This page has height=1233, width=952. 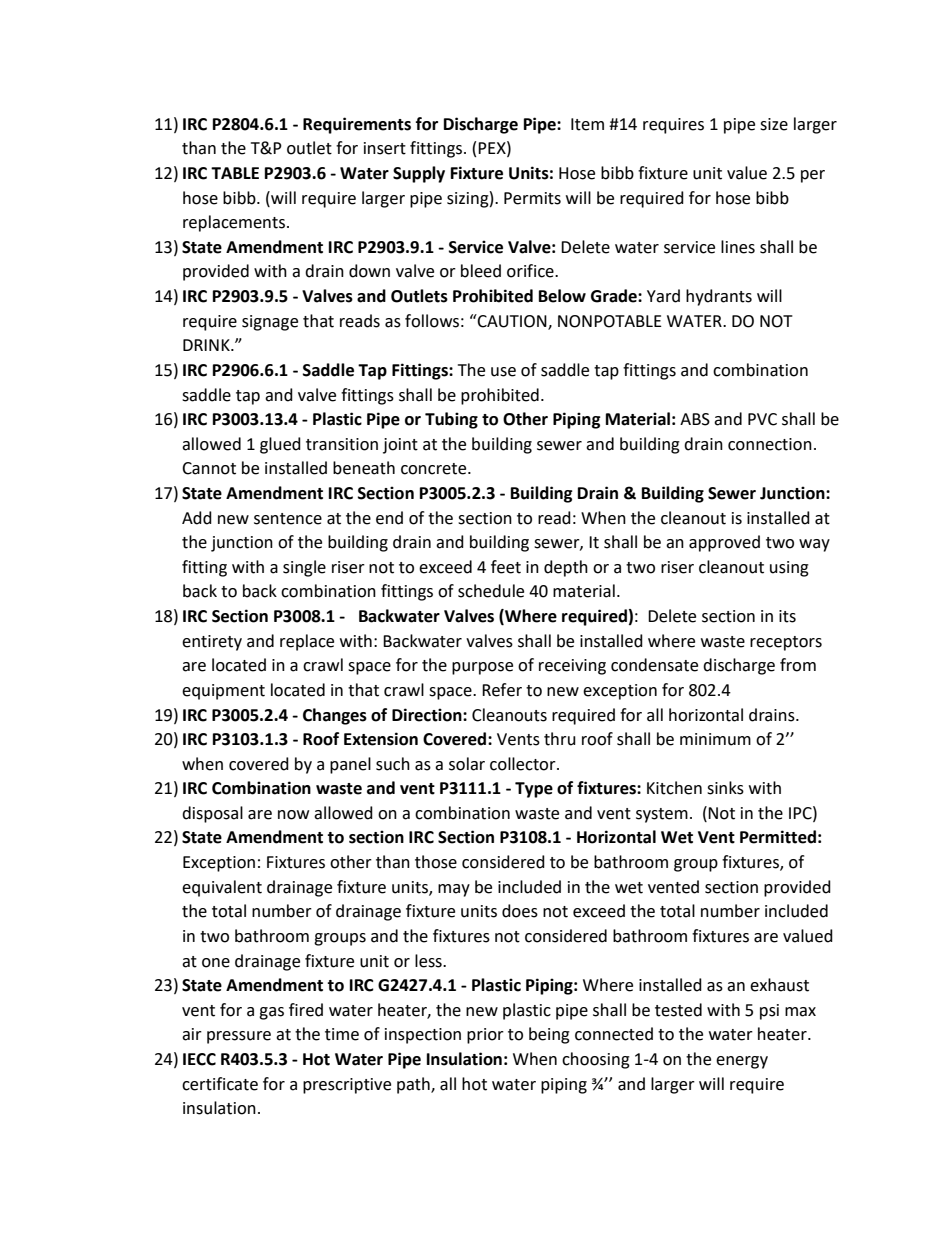 What do you see at coordinates (532, 198) in the page?
I see `Permits` at bounding box center [532, 198].
